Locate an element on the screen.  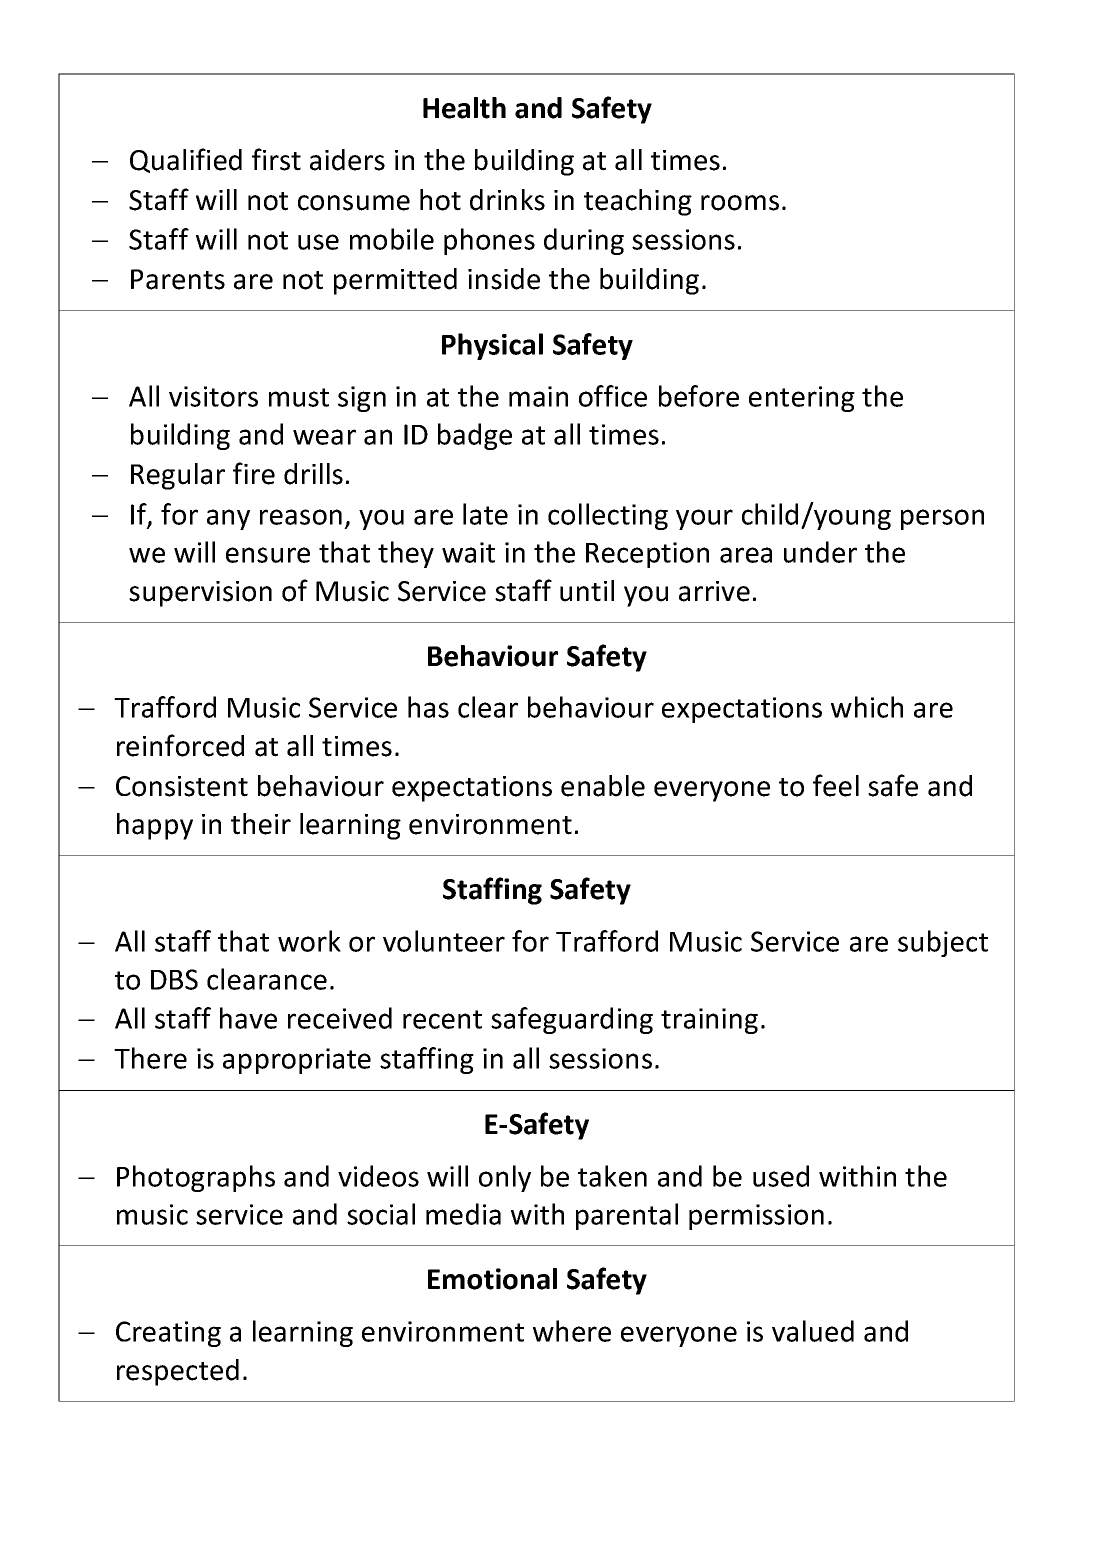
valued is located at coordinates (813, 1331).
